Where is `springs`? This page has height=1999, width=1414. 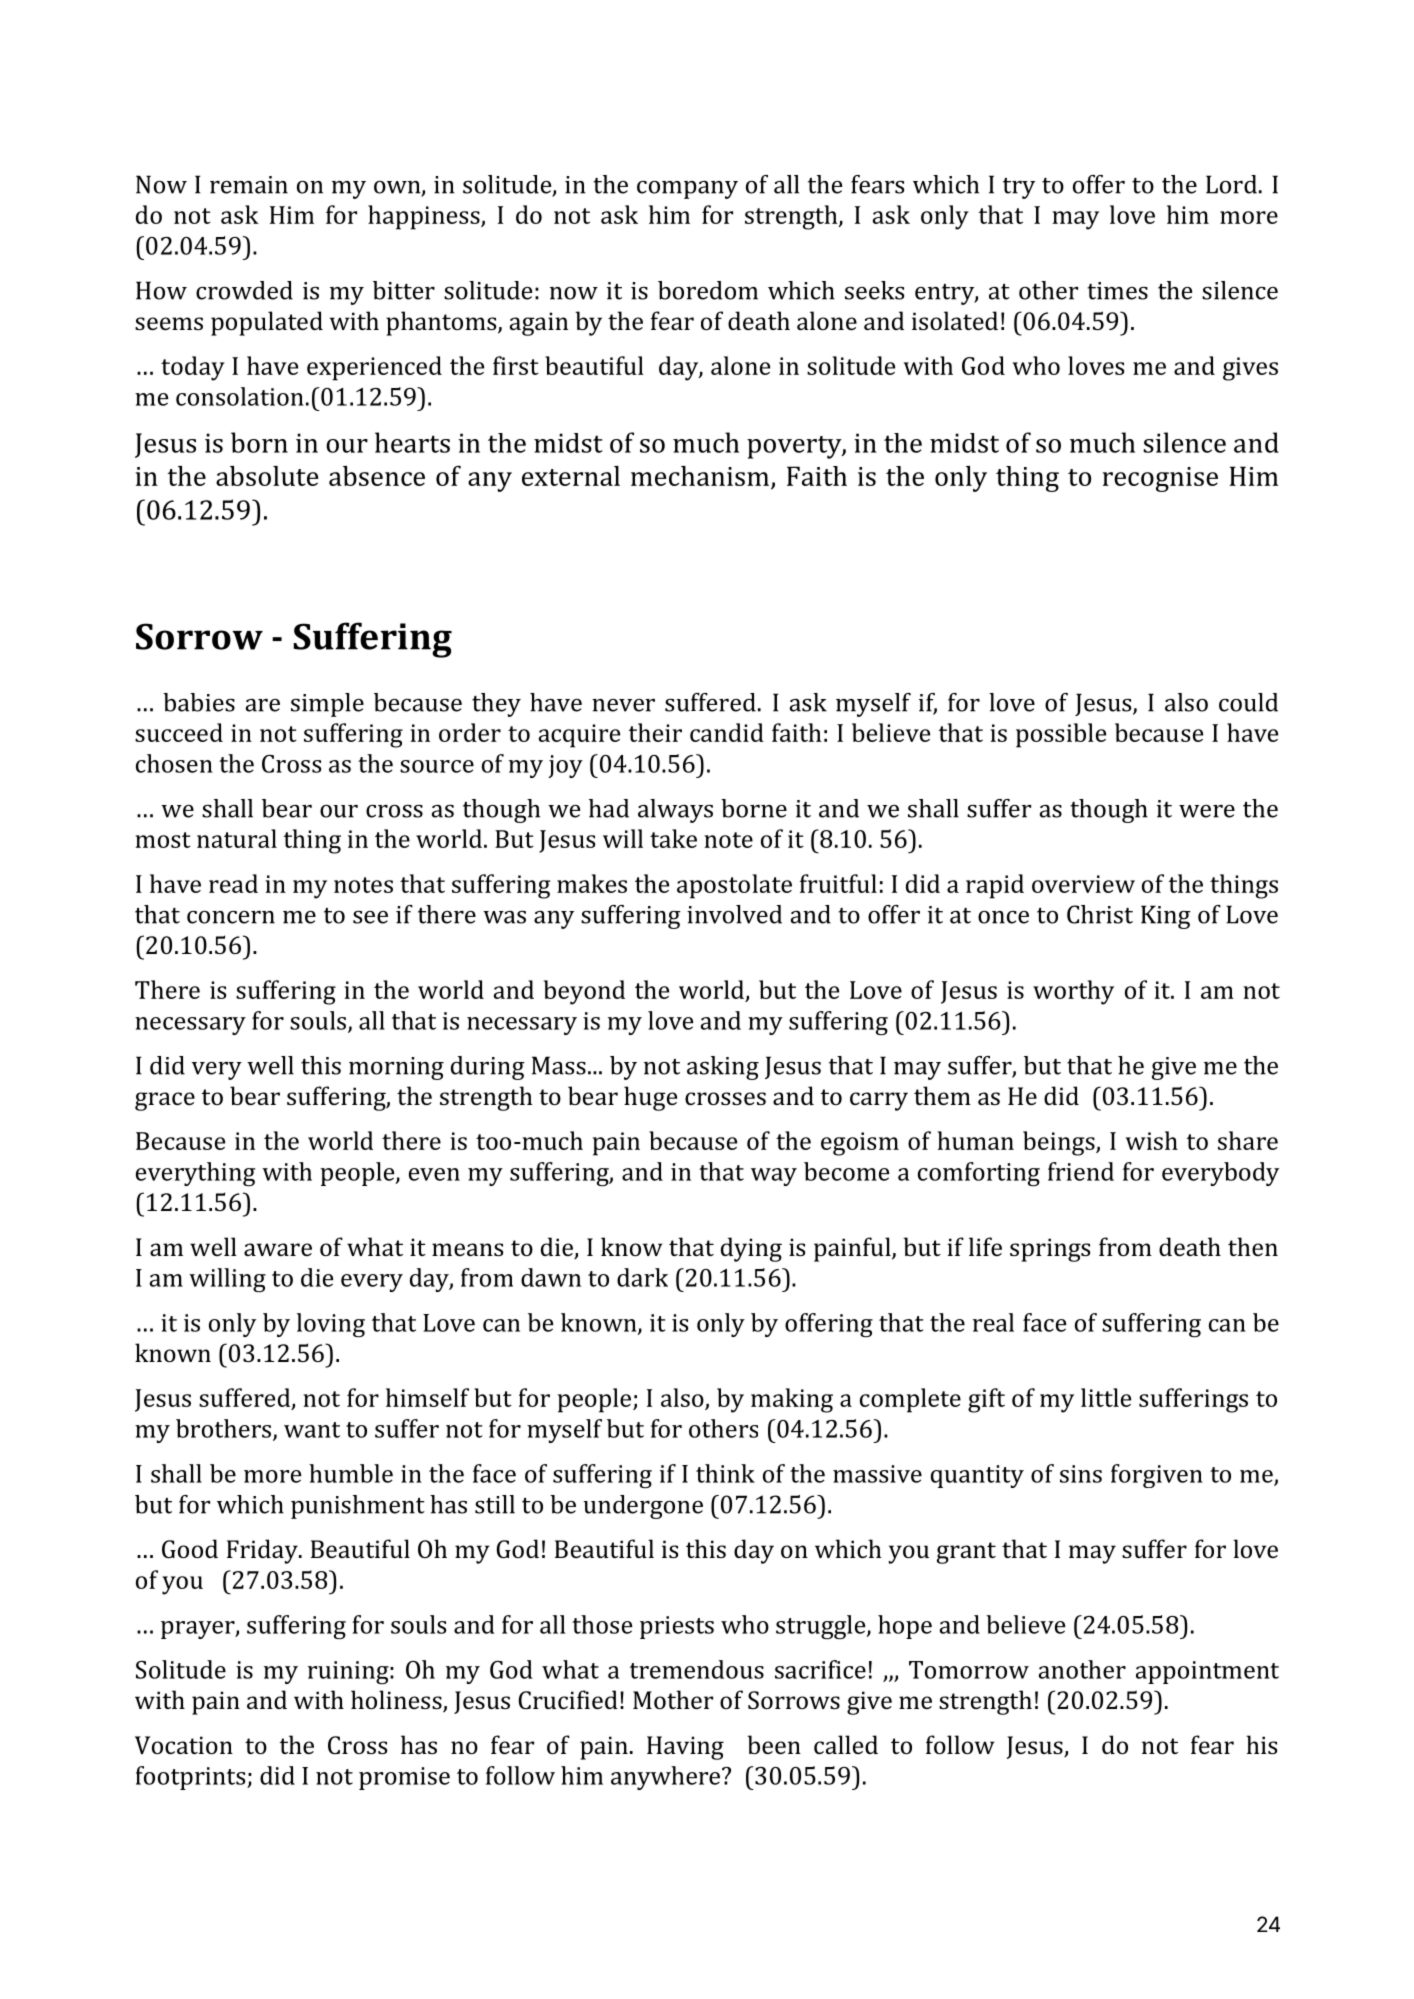 springs is located at coordinates (1050, 1250).
